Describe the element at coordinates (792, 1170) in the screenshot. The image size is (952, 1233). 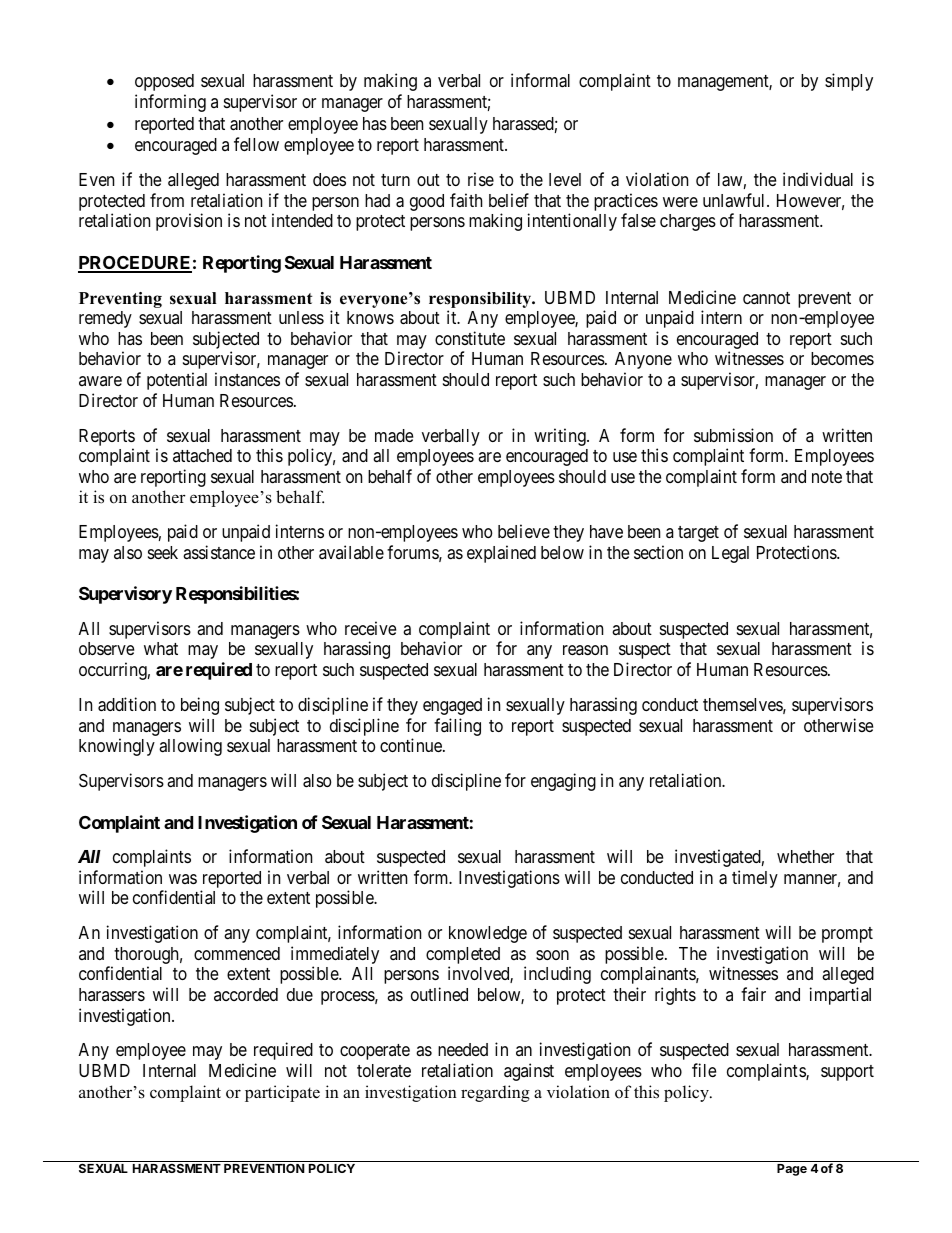
I see `Page` at that location.
